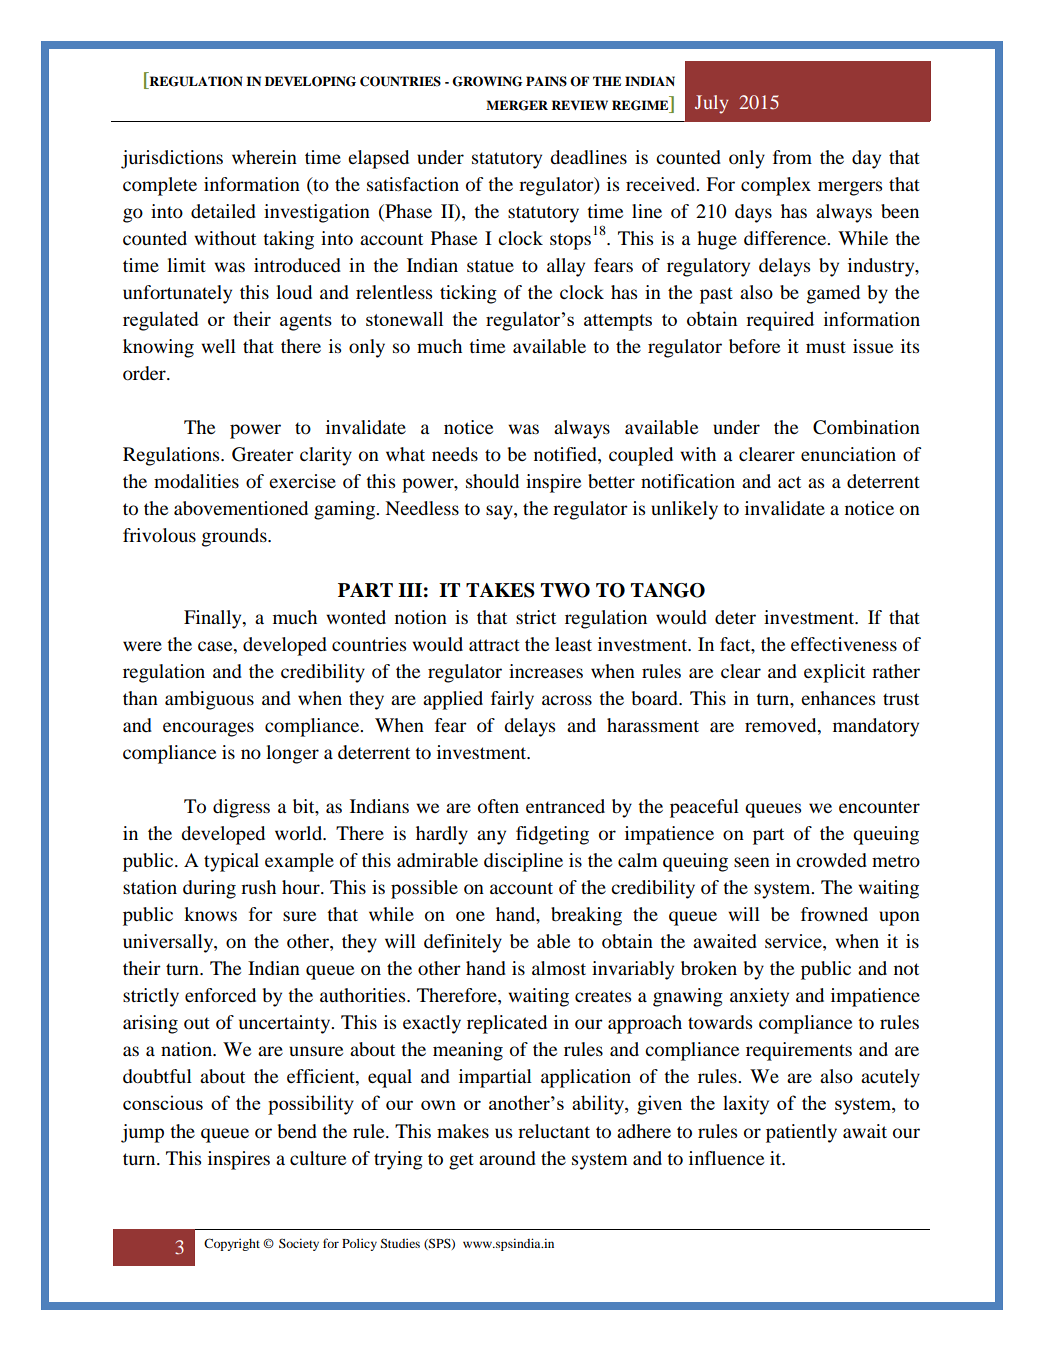  I want to click on fidgeting, so click(552, 835).
